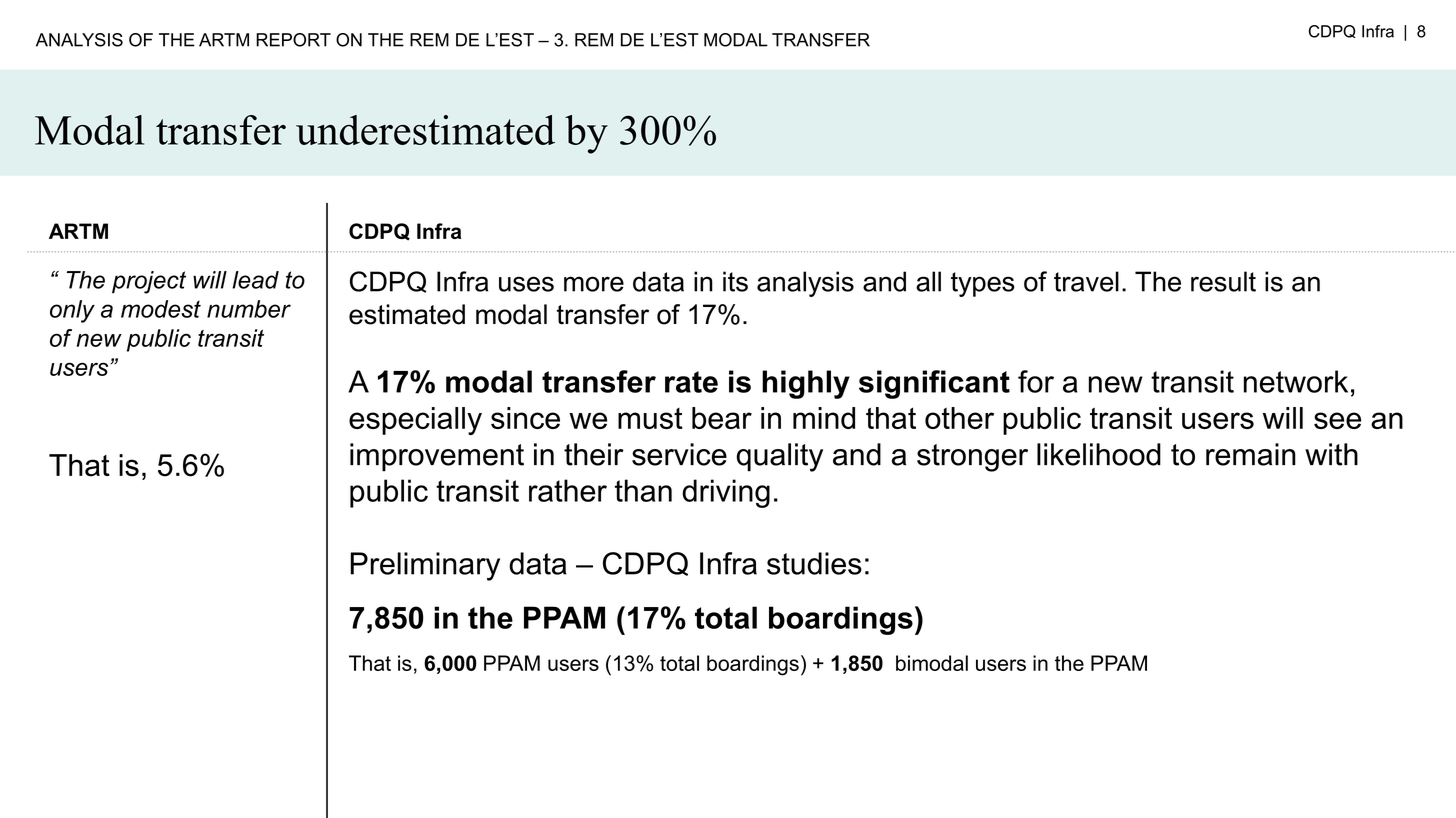 The image size is (1456, 818). I want to click on Preliminary, so click(425, 566).
